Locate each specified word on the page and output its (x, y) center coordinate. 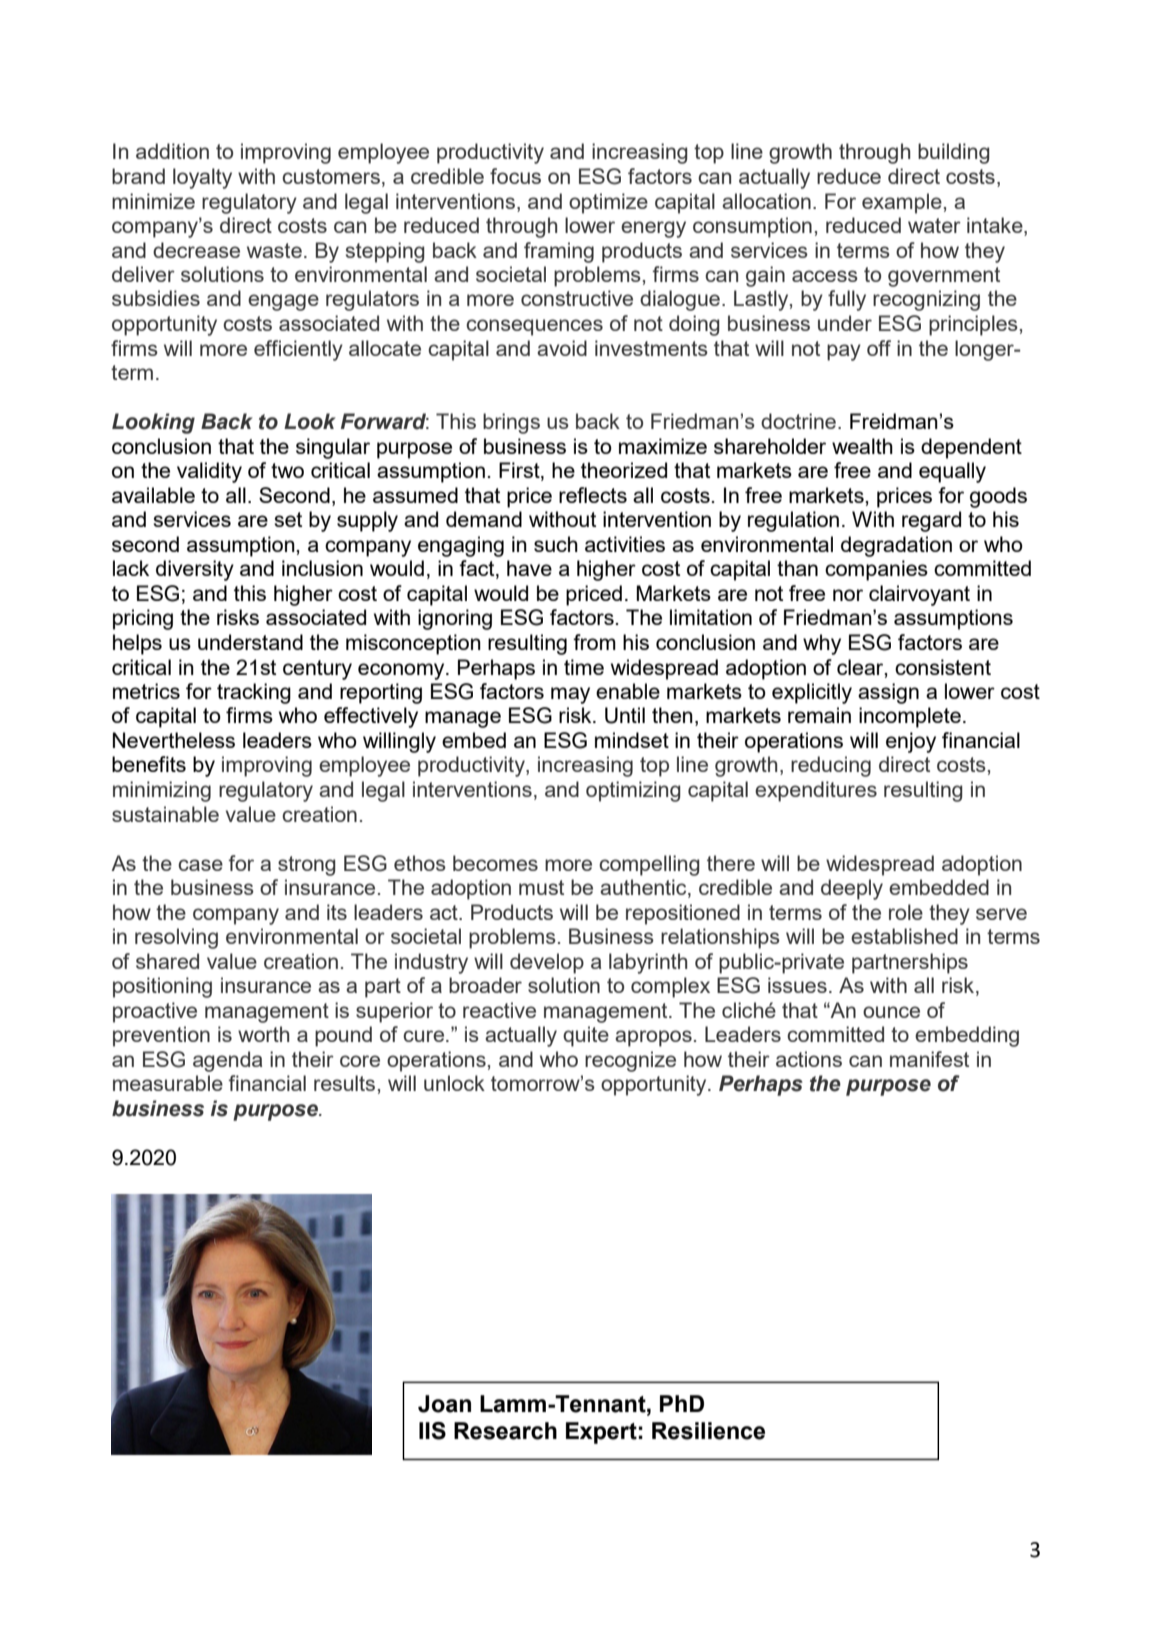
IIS (432, 1431)
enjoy (911, 742)
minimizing (162, 791)
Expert (601, 1433)
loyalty (202, 178)
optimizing (633, 791)
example (902, 203)
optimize (608, 203)
